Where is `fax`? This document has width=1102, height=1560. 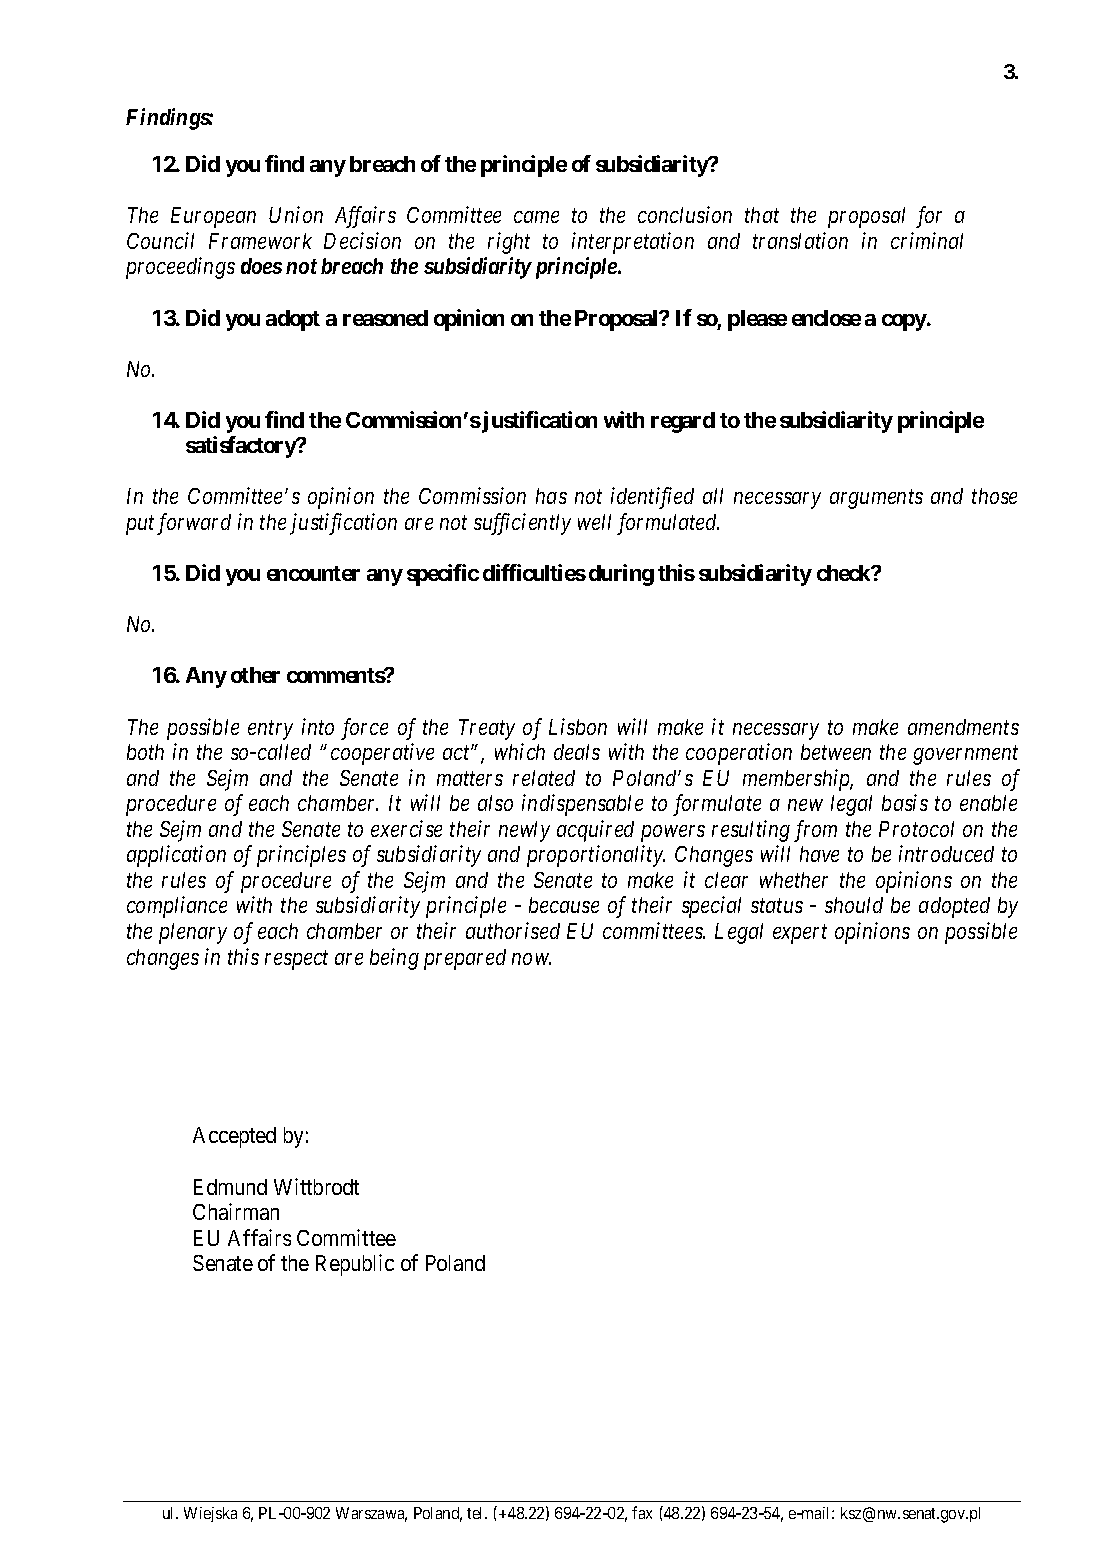 fax is located at coordinates (642, 1512).
